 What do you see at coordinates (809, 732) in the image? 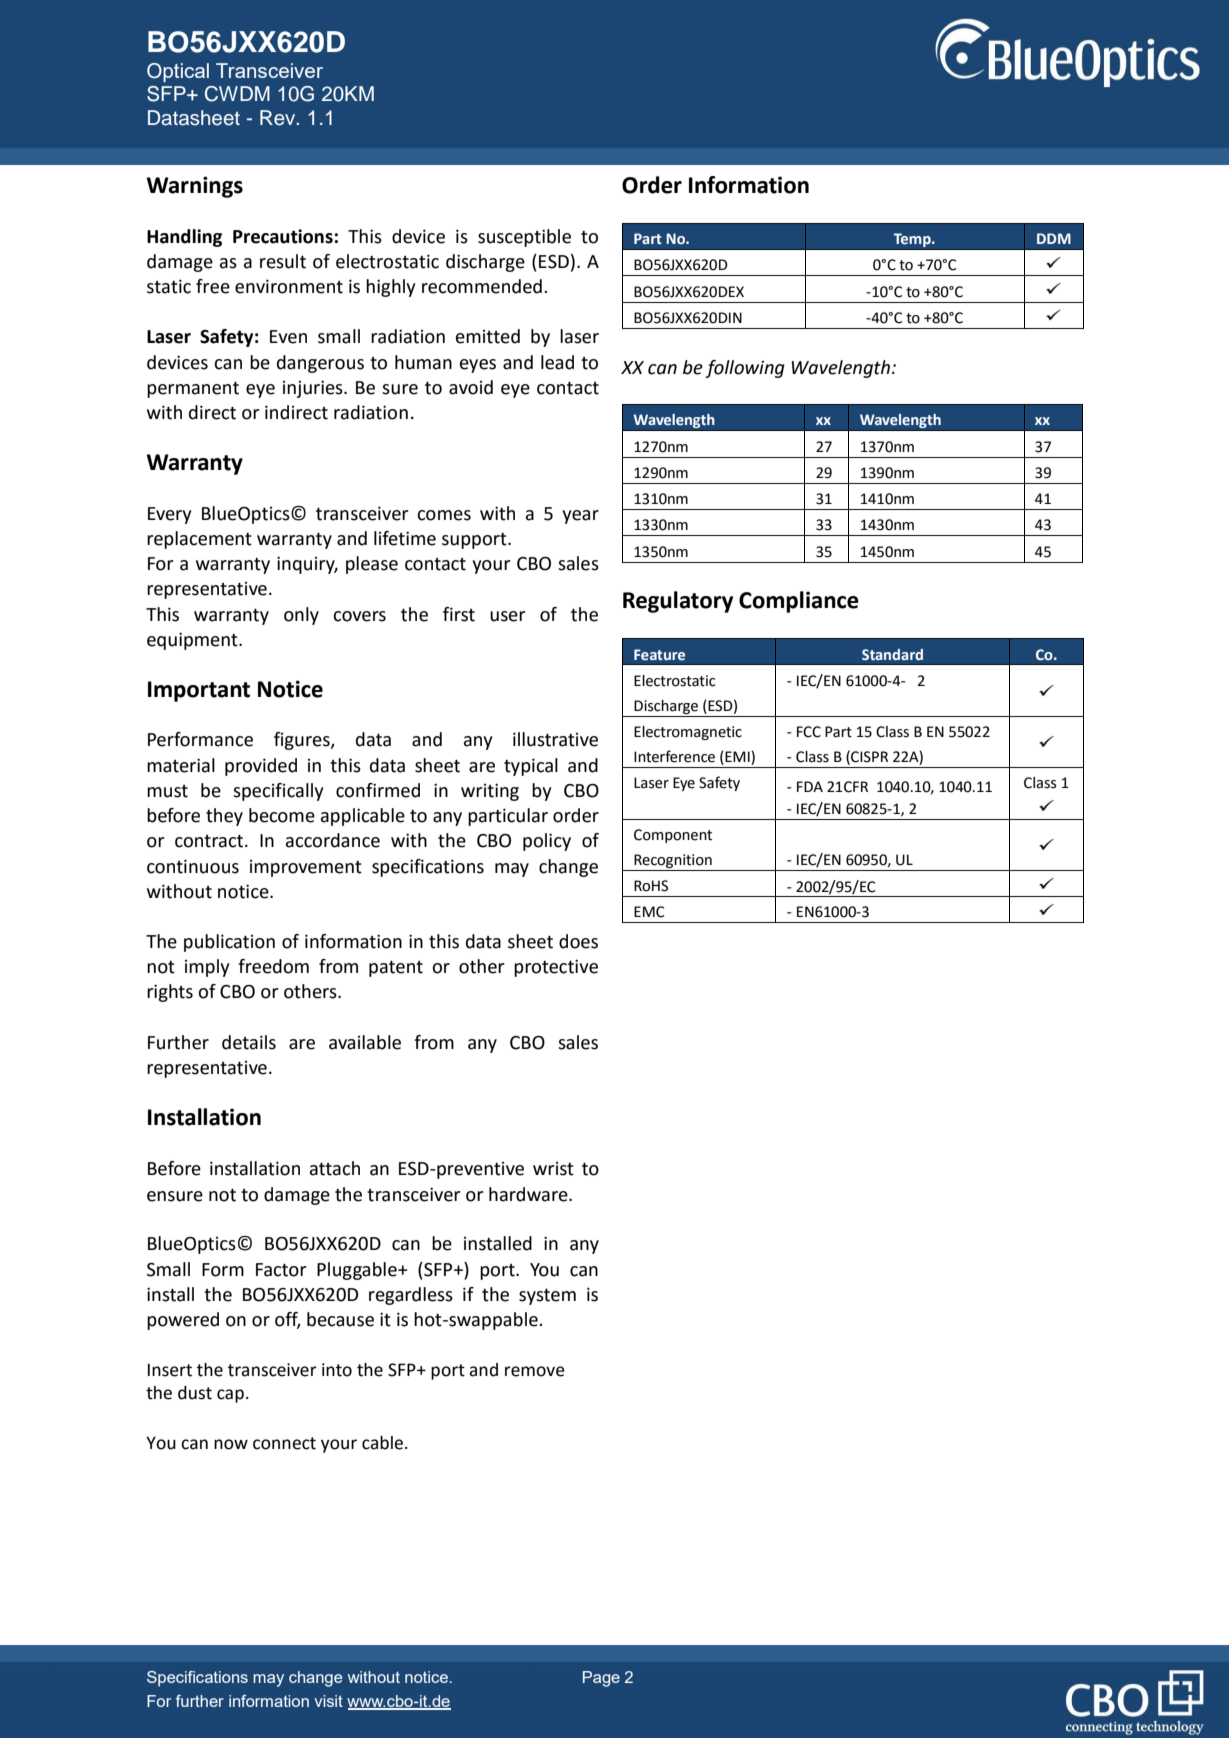
I see `FCC` at bounding box center [809, 732].
